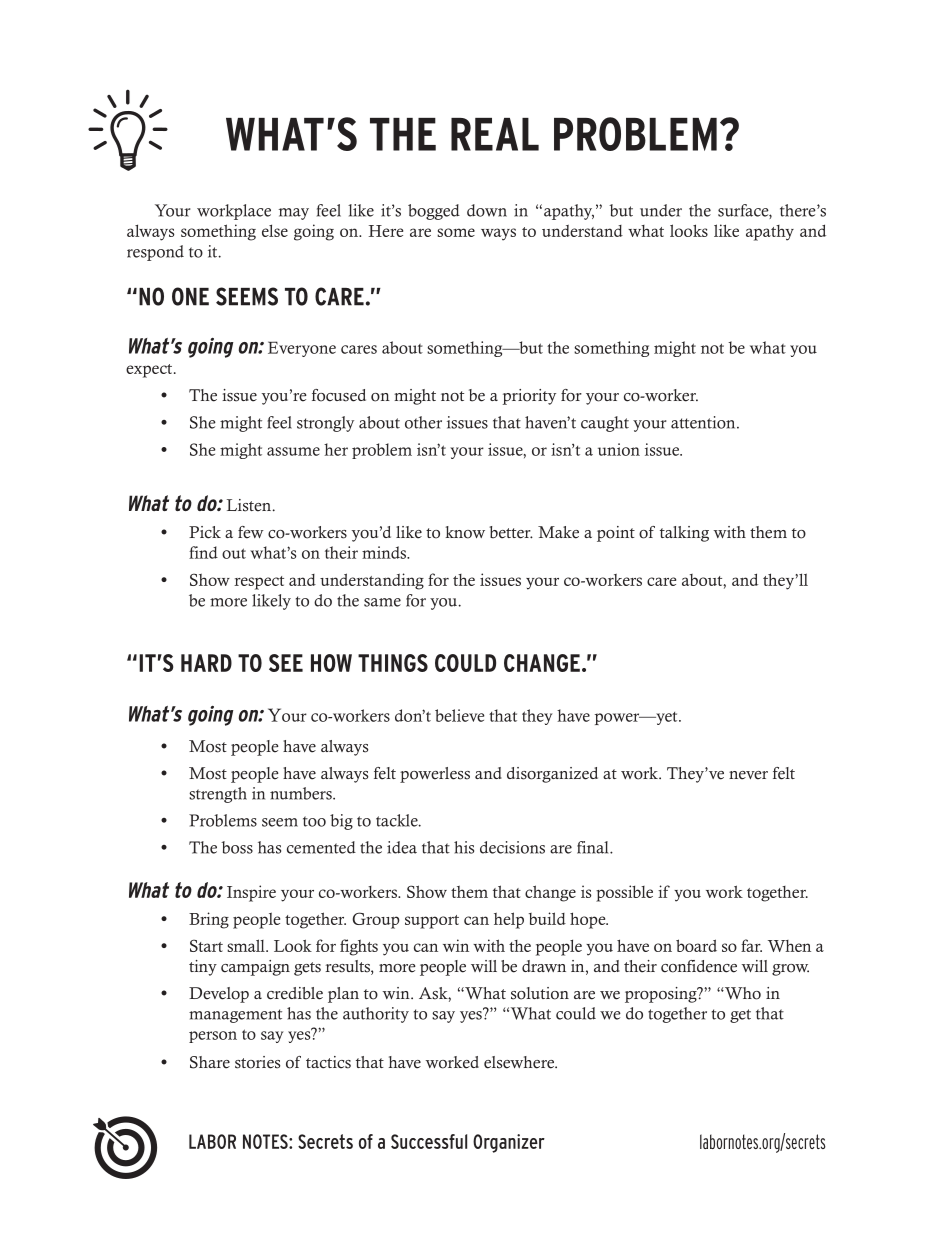 Image resolution: width=952 pixels, height=1233 pixels. What do you see at coordinates (662, 995) in the screenshot?
I see `proposing` at bounding box center [662, 995].
